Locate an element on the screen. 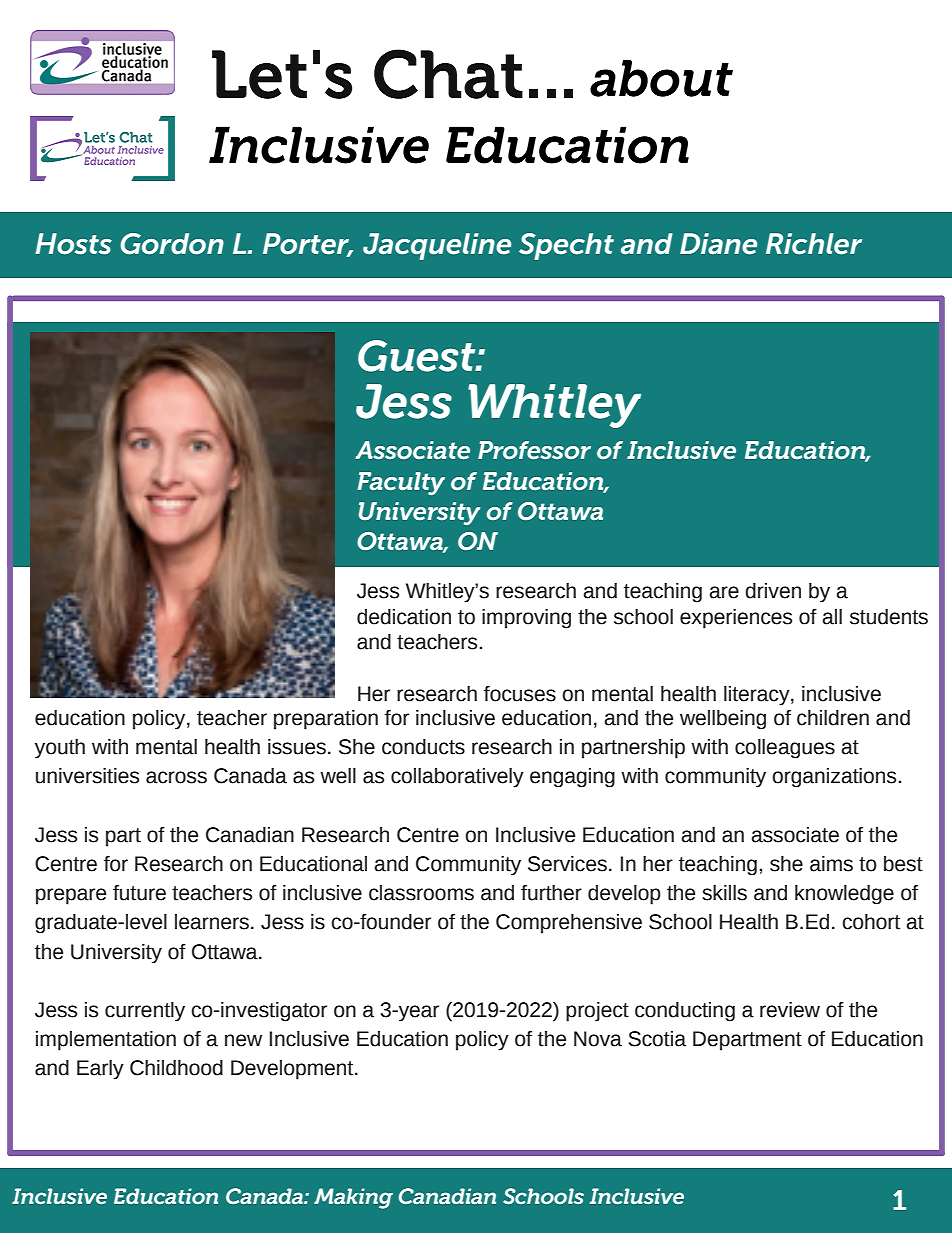 This screenshot has width=952, height=1233. about is located at coordinates (661, 78).
